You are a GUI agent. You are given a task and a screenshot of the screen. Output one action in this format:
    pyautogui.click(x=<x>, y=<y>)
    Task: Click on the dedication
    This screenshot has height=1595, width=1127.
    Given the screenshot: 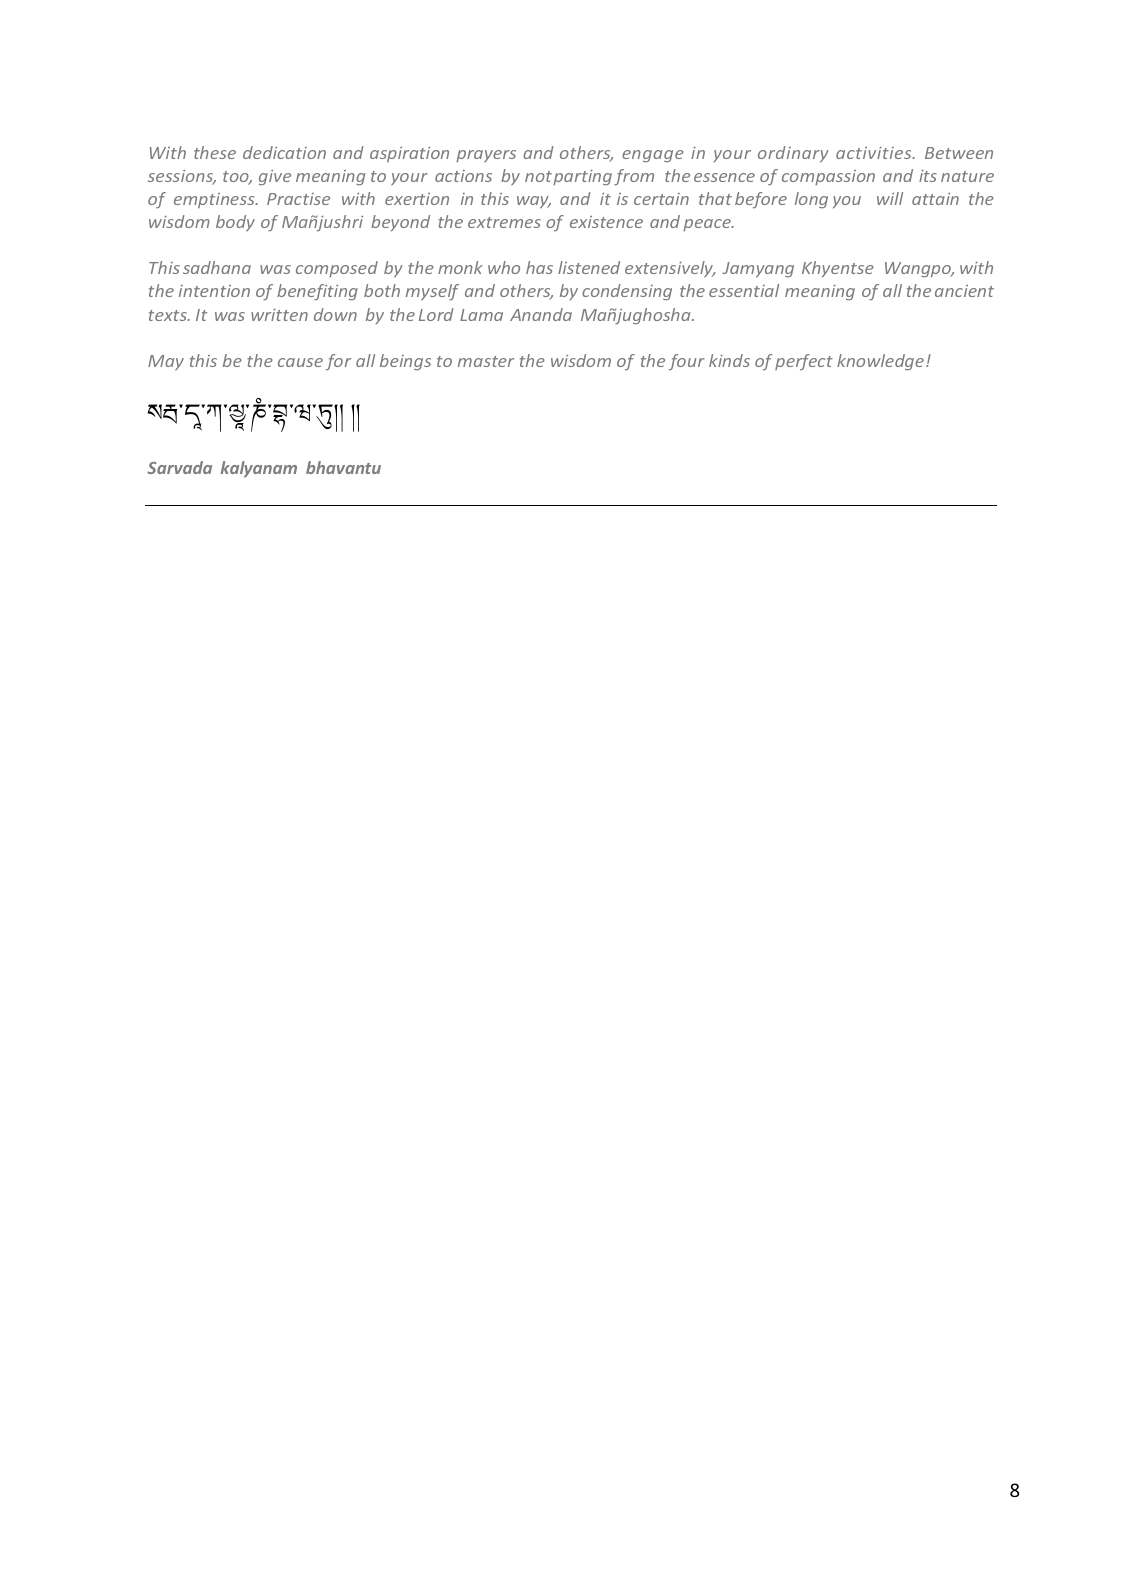 What is the action you would take?
    pyautogui.click(x=284, y=152)
